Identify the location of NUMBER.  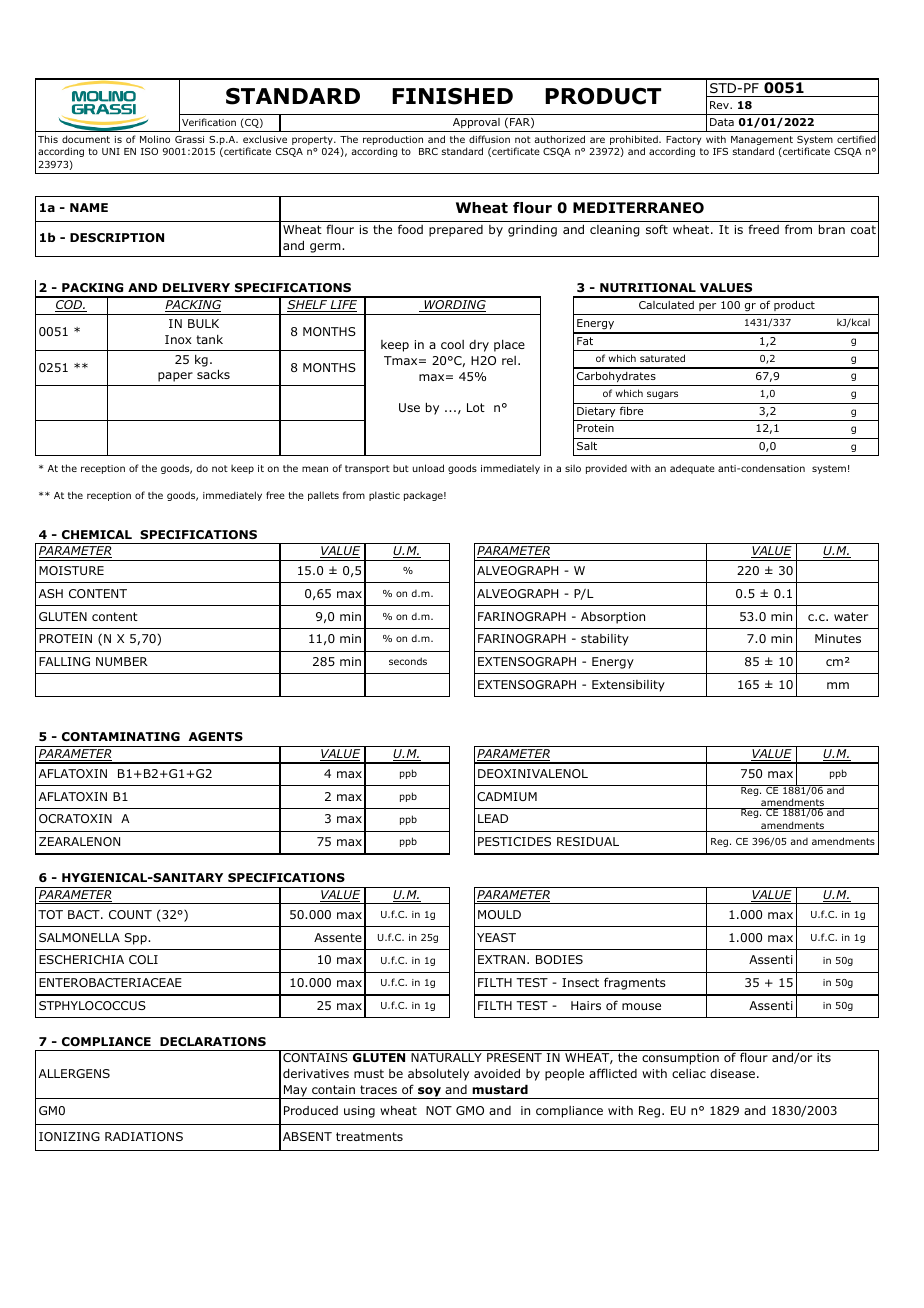
(122, 661).
